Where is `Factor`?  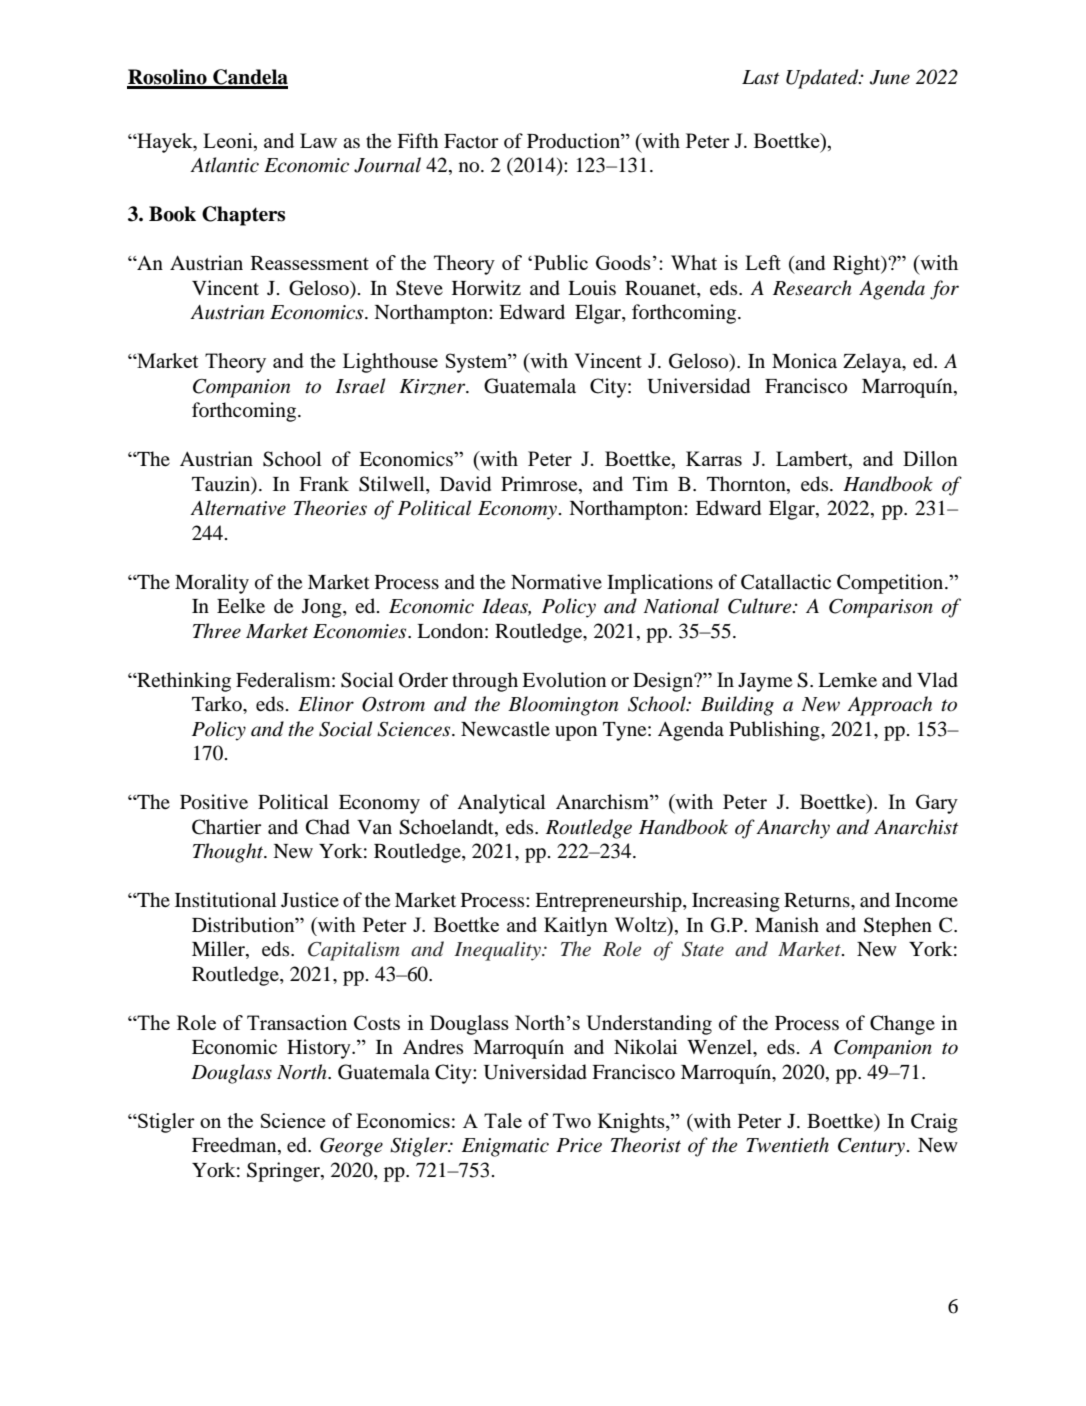
Factor is located at coordinates (471, 141).
